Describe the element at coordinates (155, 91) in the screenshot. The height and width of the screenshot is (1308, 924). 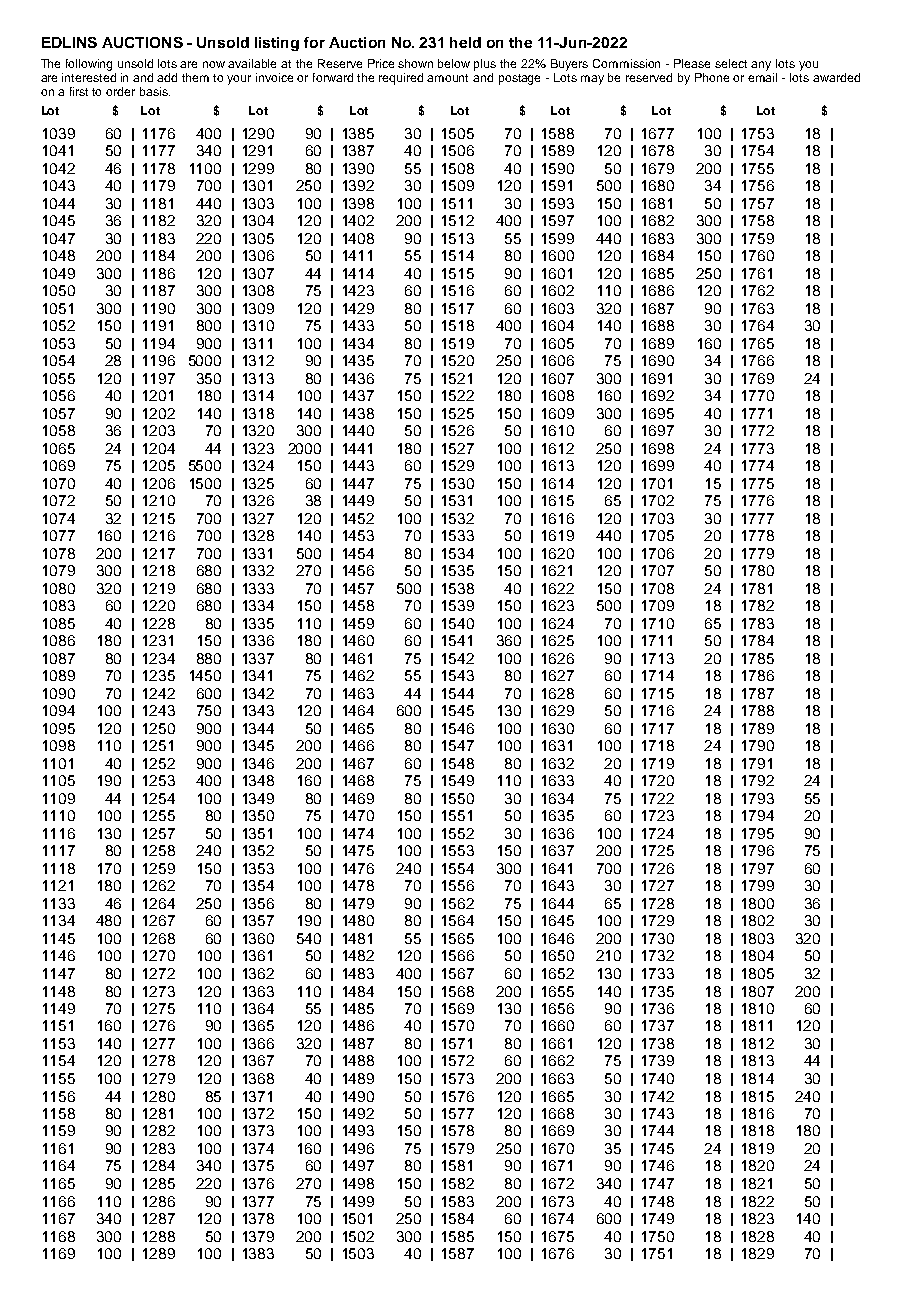
I see `basis` at that location.
